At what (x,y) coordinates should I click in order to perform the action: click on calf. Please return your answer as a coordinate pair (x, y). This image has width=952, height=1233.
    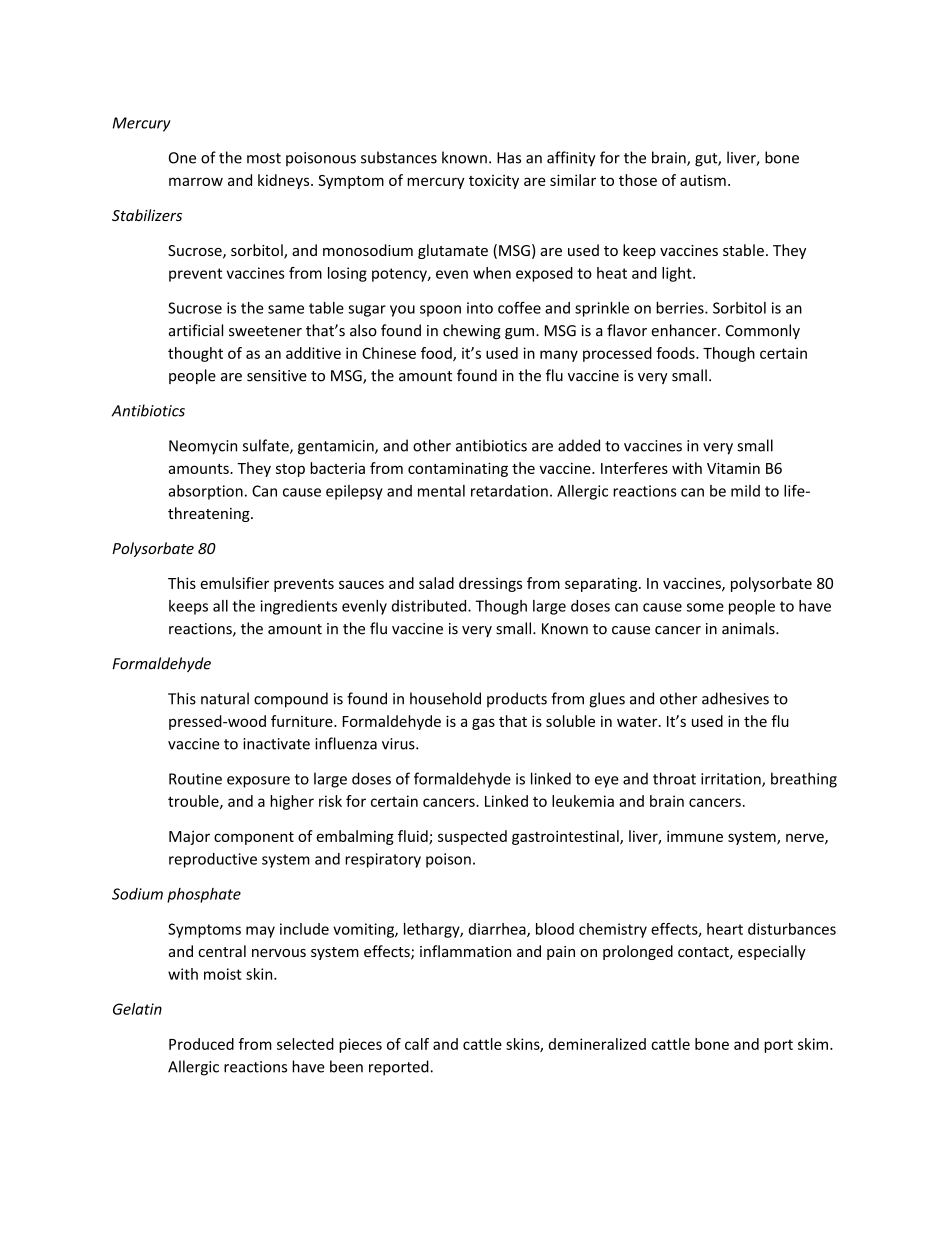
    Looking at the image, I should click on (417, 1044).
